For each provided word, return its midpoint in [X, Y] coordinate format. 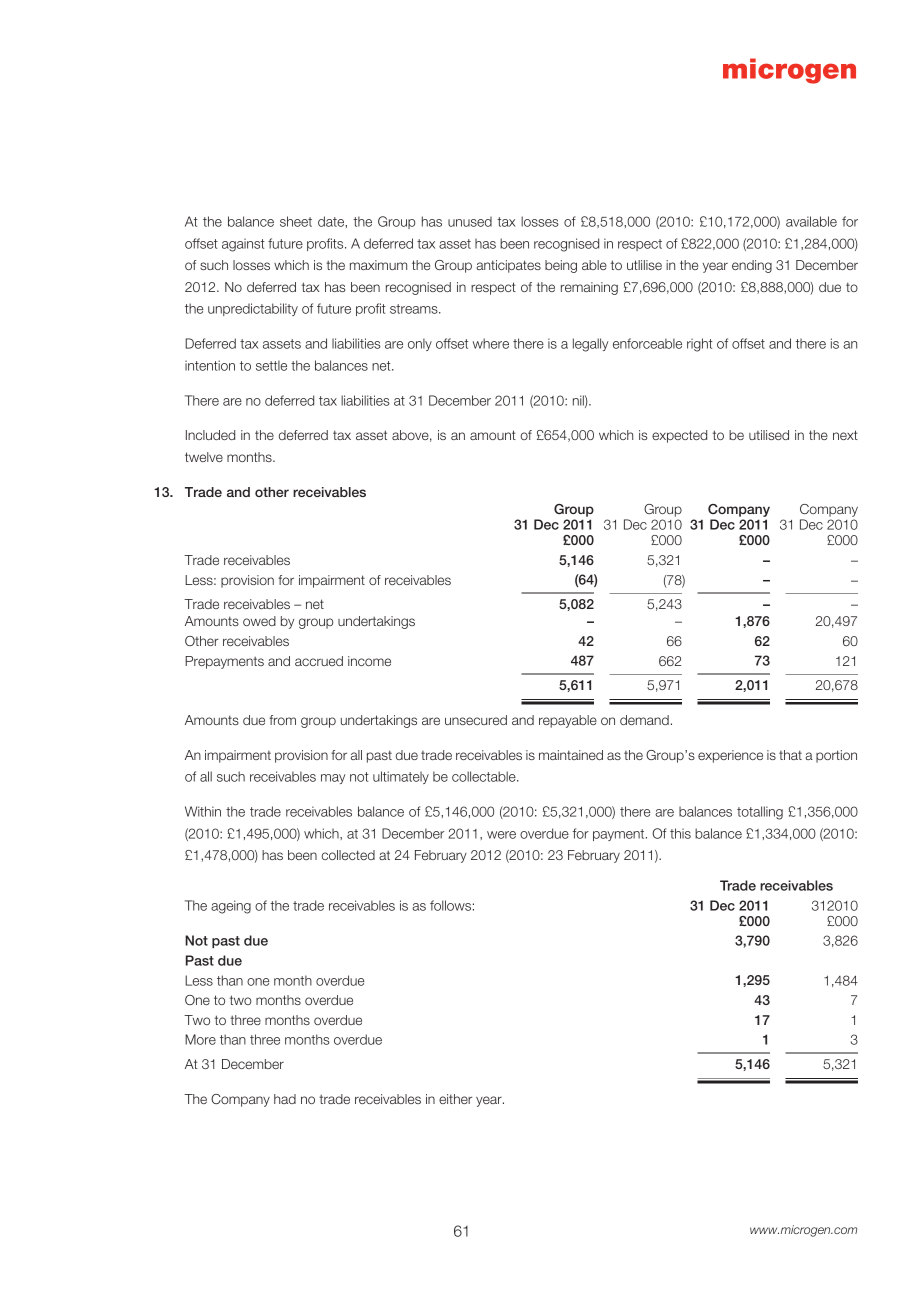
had [285, 1099]
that [790, 755]
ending [752, 266]
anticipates [508, 266]
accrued [319, 661]
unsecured [476, 720]
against [243, 245]
